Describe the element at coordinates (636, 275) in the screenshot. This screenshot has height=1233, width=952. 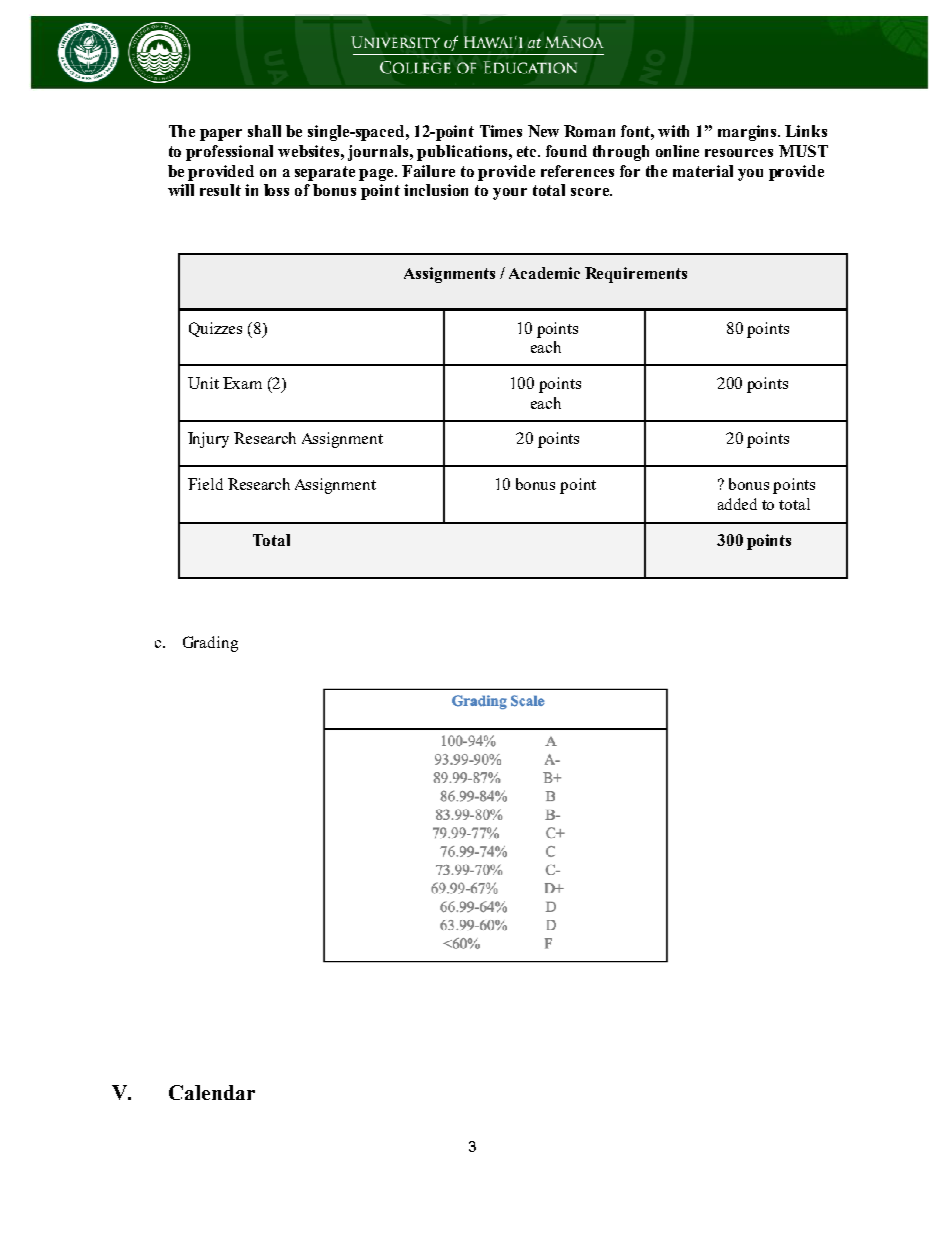
I see `Requirements` at that location.
